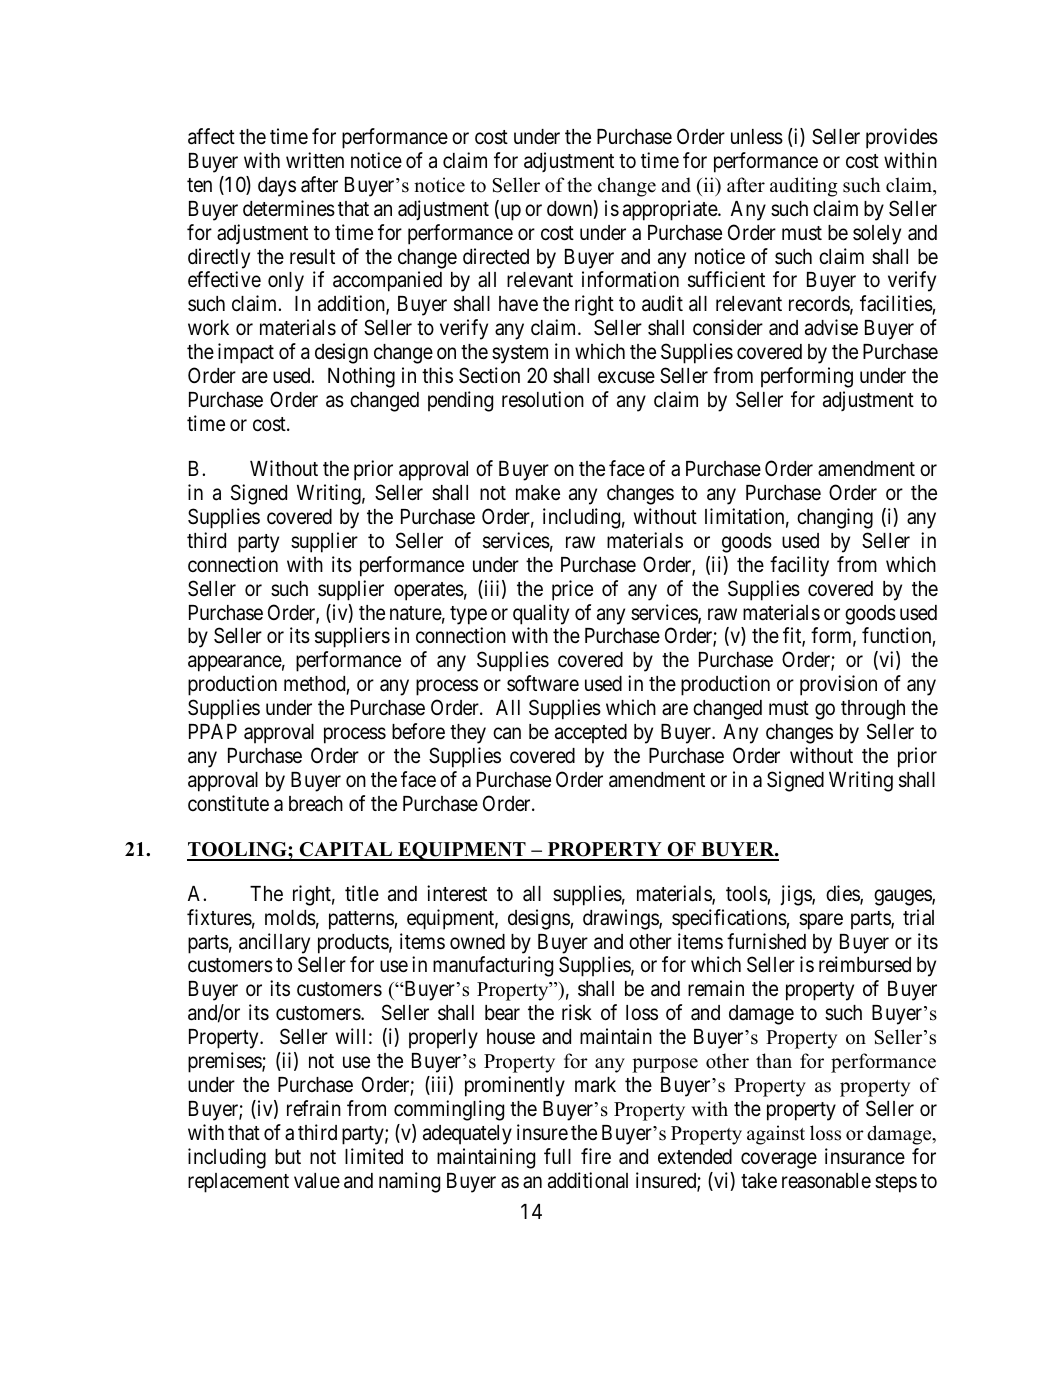  Describe the element at coordinates (902, 138) in the screenshot. I see `provides` at that location.
